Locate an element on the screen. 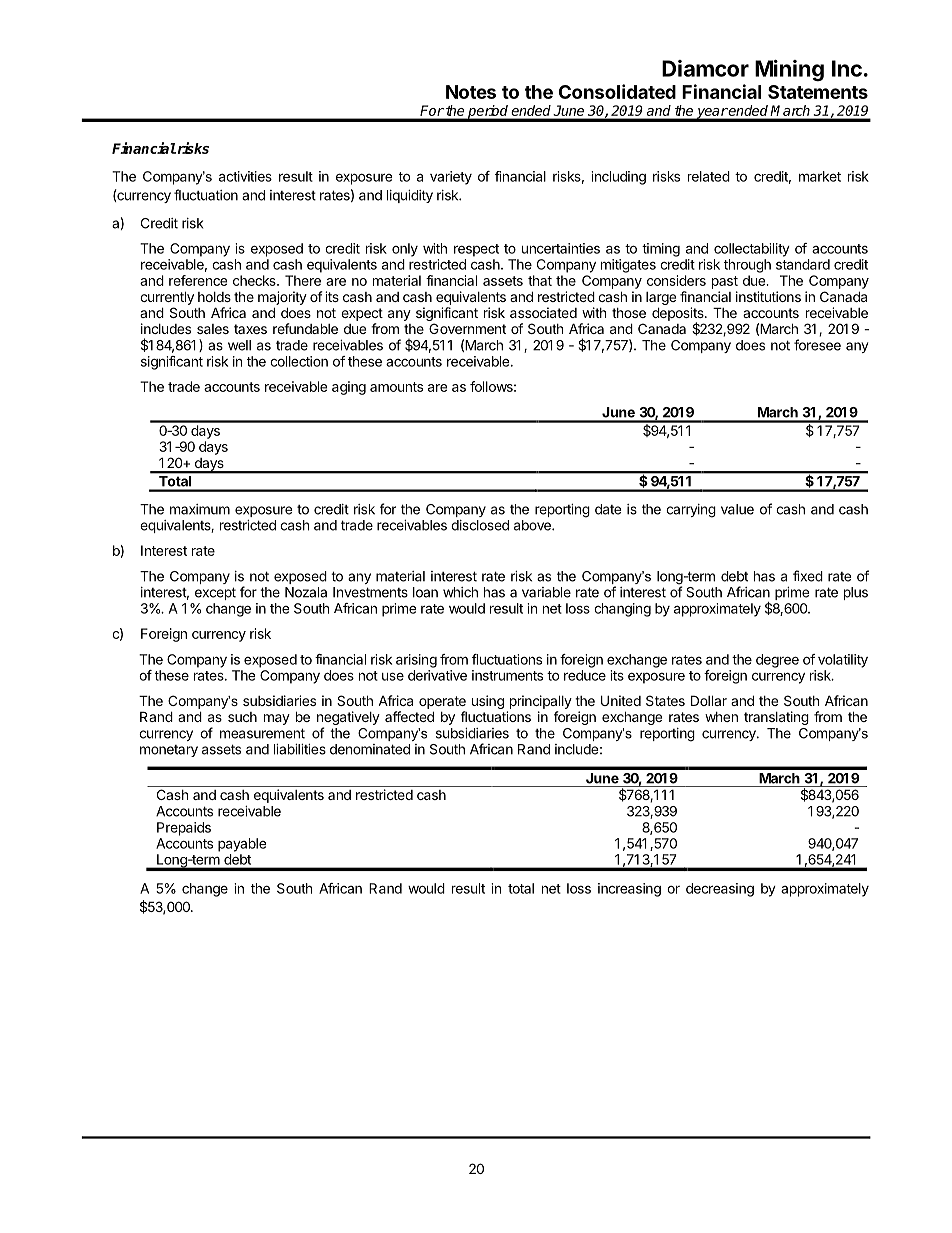 This screenshot has height=1233, width=952. such is located at coordinates (242, 717).
